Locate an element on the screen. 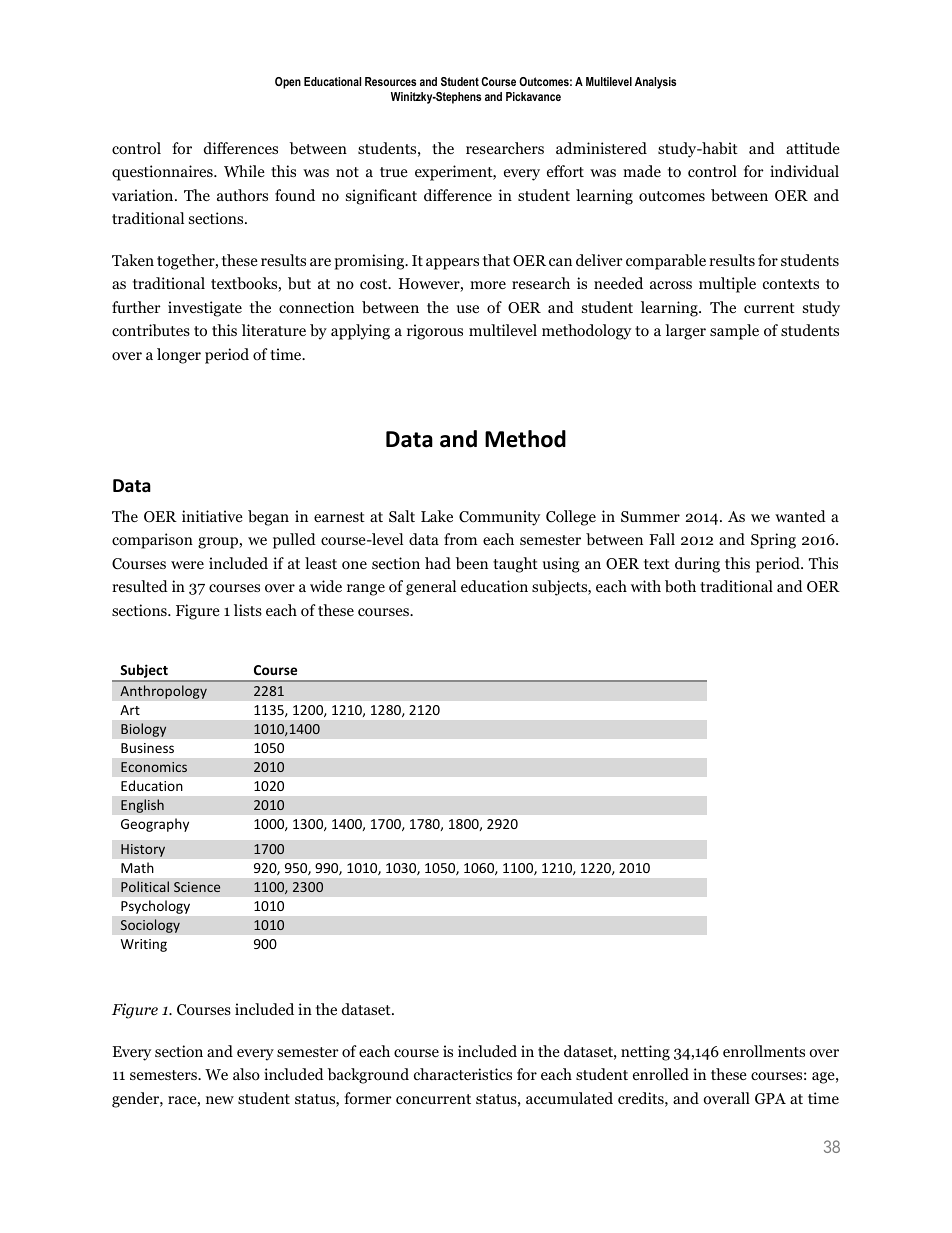 The width and height of the screenshot is (952, 1233). Analysis is located at coordinates (655, 83).
